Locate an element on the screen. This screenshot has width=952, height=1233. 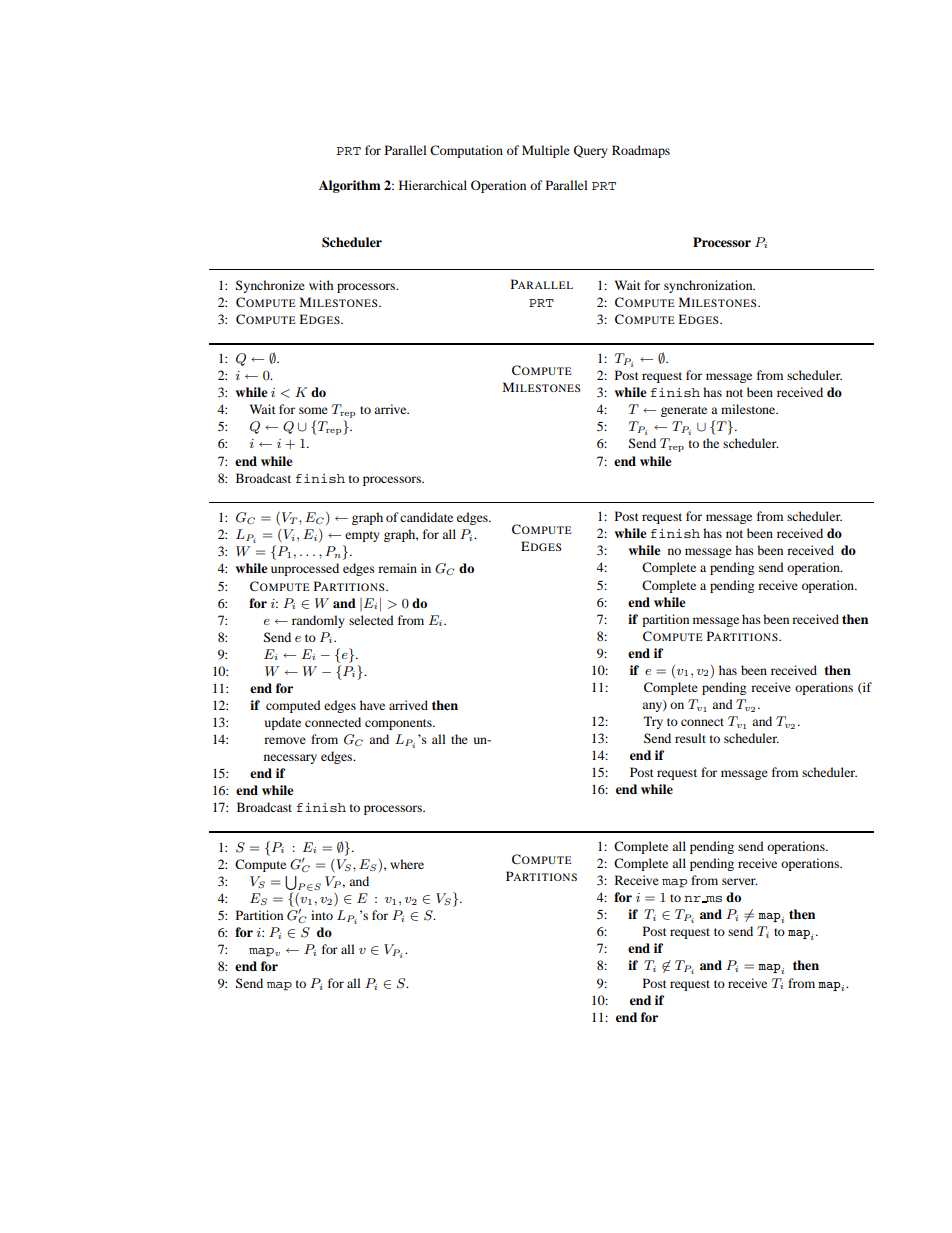
some is located at coordinates (313, 410).
